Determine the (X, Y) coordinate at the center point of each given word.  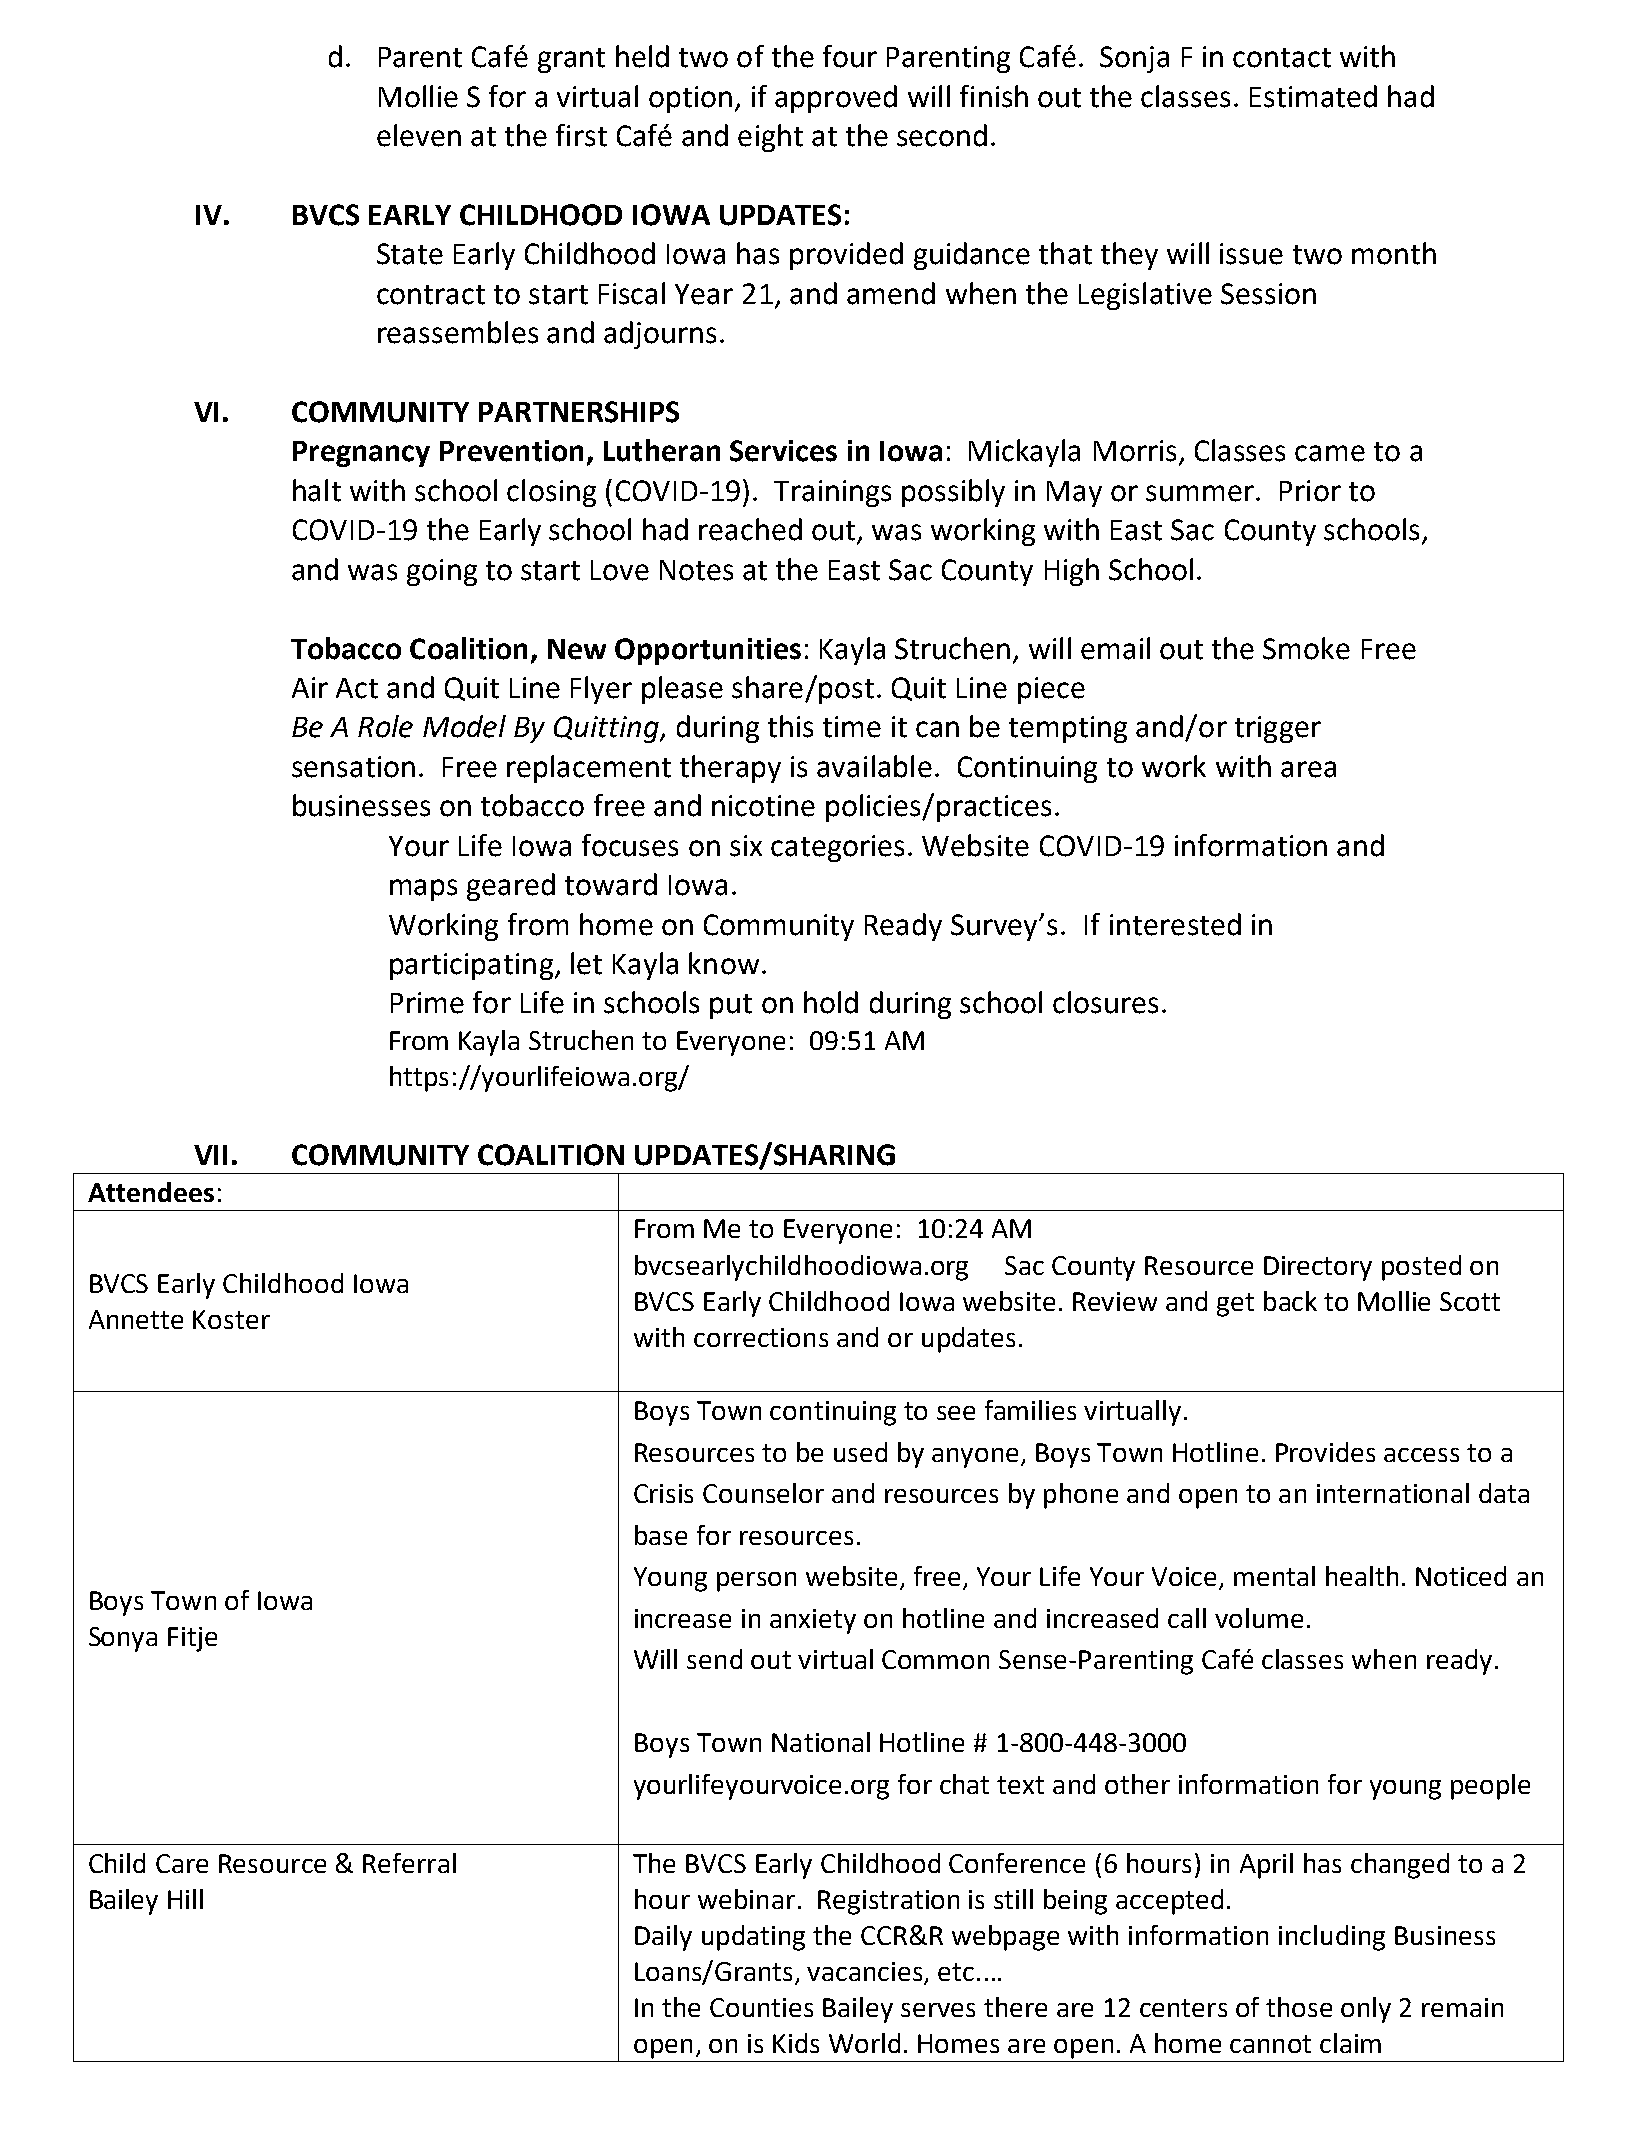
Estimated (1313, 96)
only (1366, 2010)
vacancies (866, 1973)
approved (836, 99)
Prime (427, 1003)
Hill (185, 1899)
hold (831, 1002)
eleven (419, 135)
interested (1175, 924)
